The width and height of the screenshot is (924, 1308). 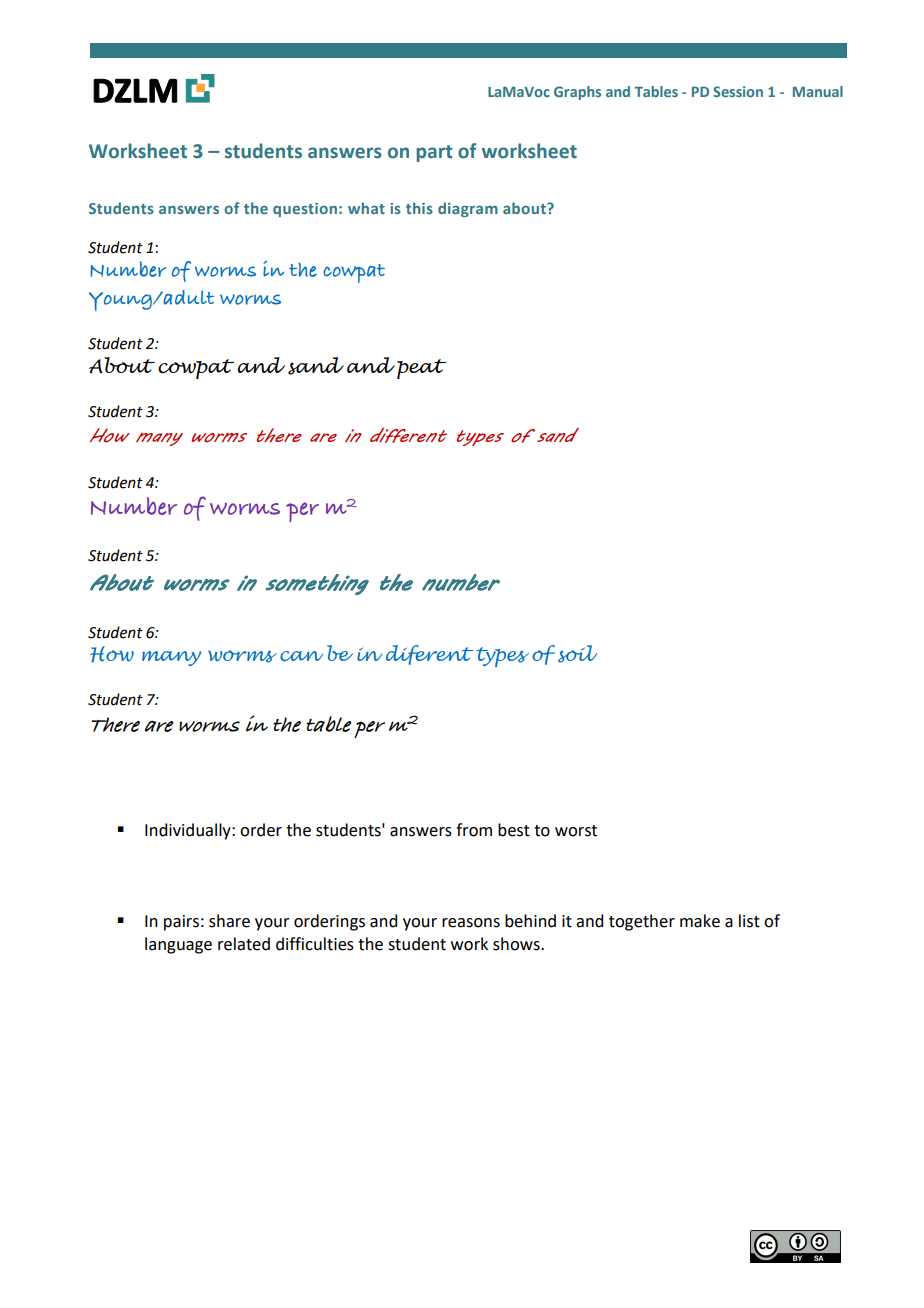 What do you see at coordinates (576, 831) in the screenshot?
I see `worst` at bounding box center [576, 831].
